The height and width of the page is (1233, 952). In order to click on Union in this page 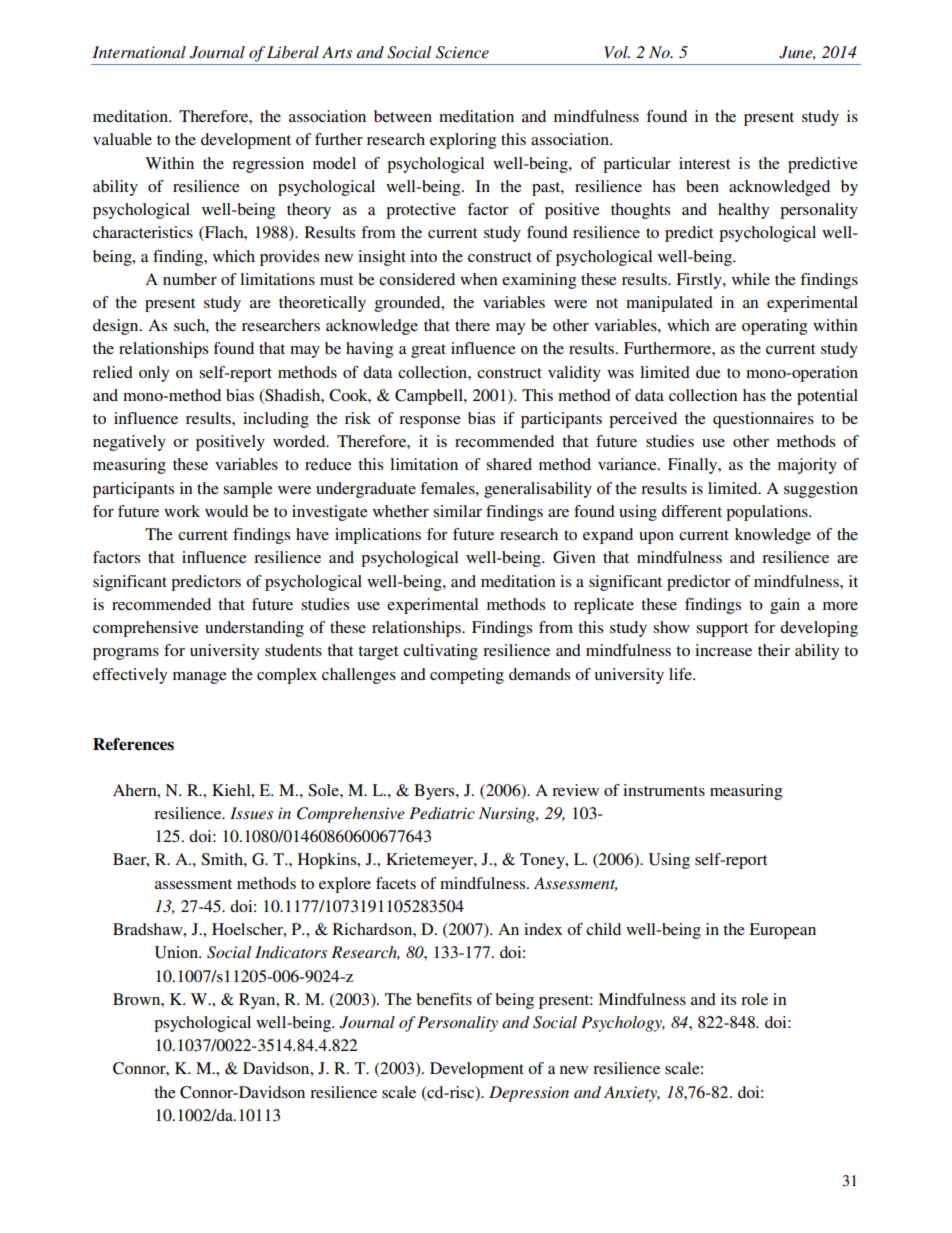, I will do `click(177, 952)`.
